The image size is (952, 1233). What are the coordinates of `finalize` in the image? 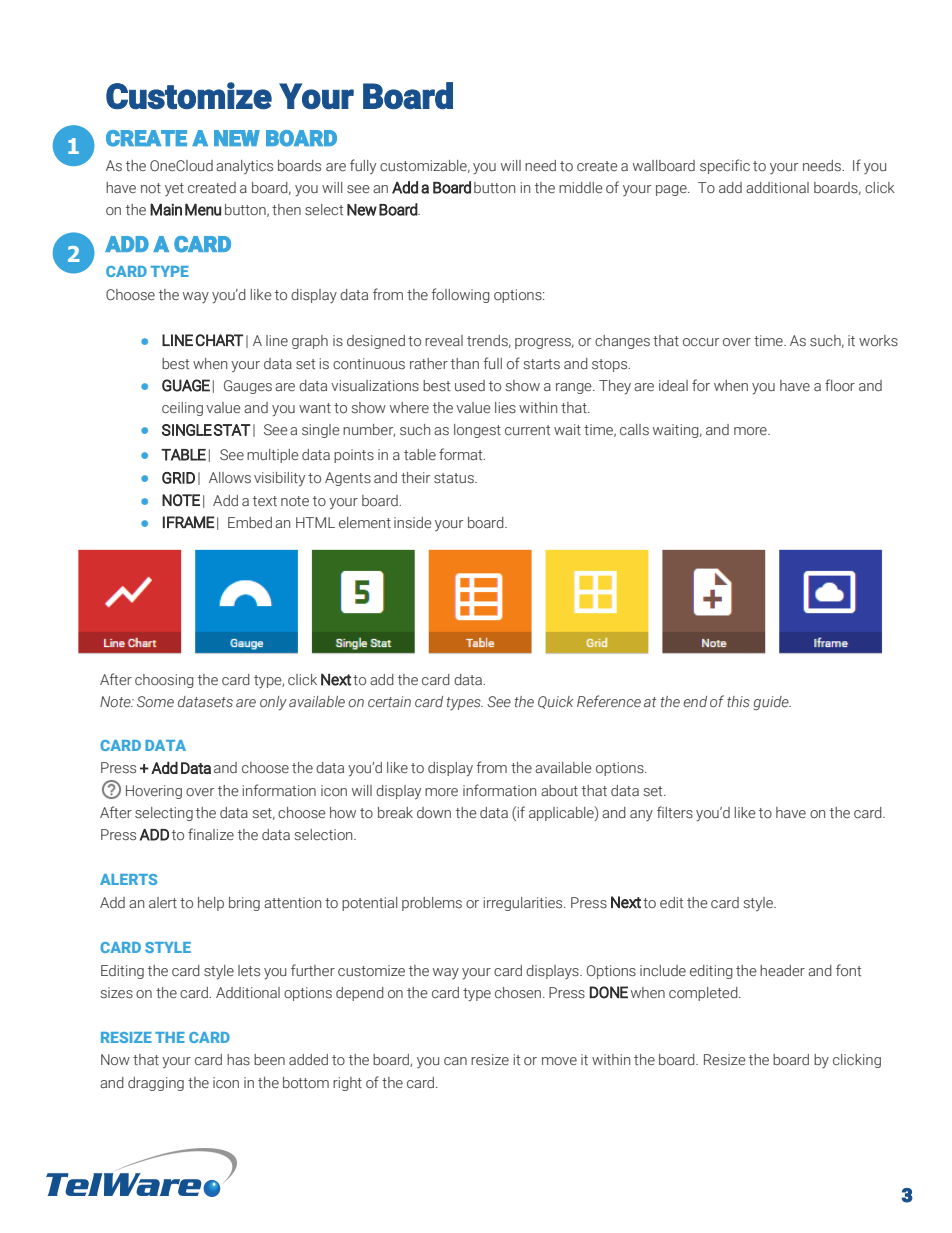 It's located at (211, 834).
